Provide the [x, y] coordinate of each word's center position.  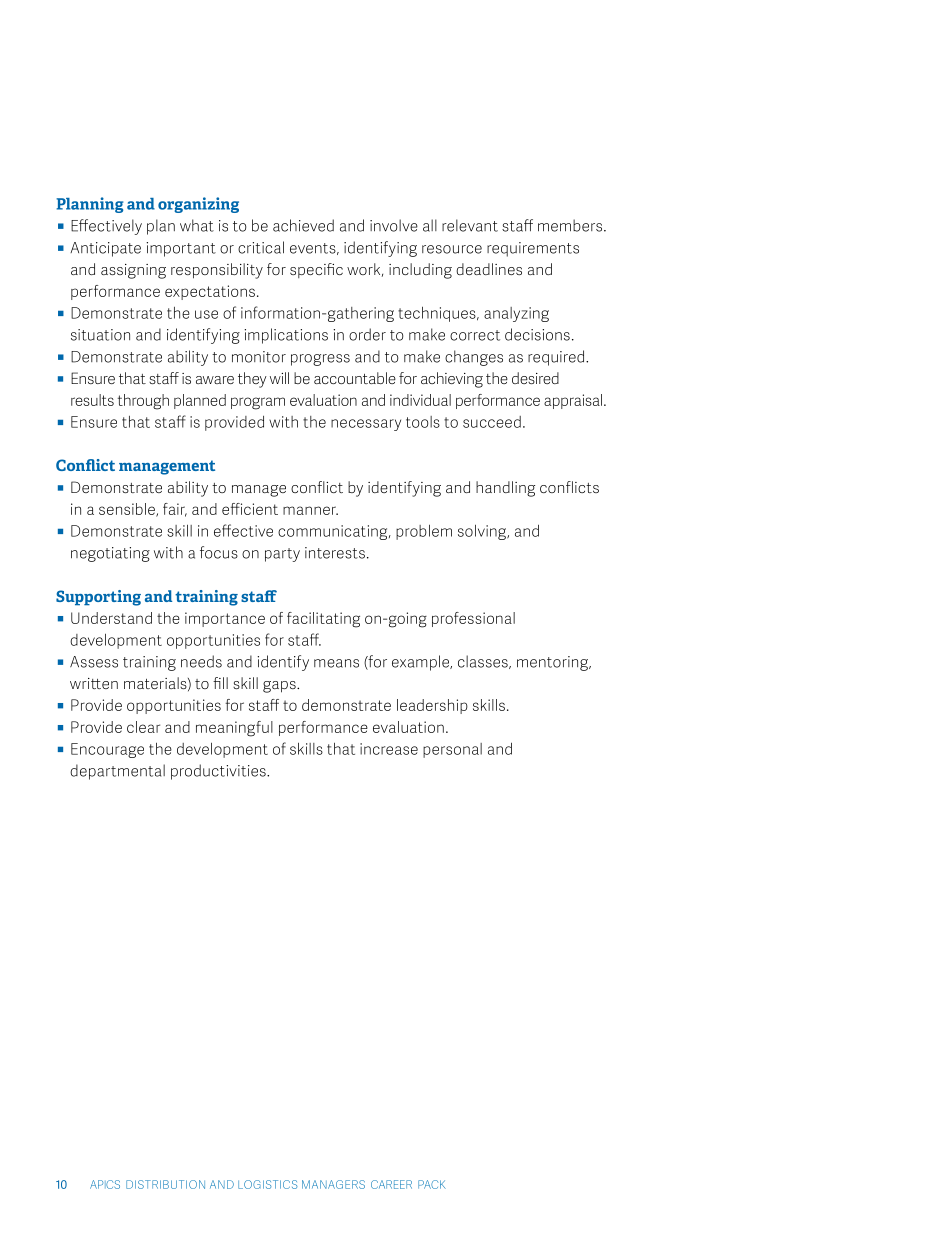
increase [389, 749]
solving [483, 532]
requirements [533, 249]
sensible [128, 510]
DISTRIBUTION [165, 1184]
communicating [334, 532]
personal [452, 750]
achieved [303, 225]
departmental [117, 772]
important [181, 249]
